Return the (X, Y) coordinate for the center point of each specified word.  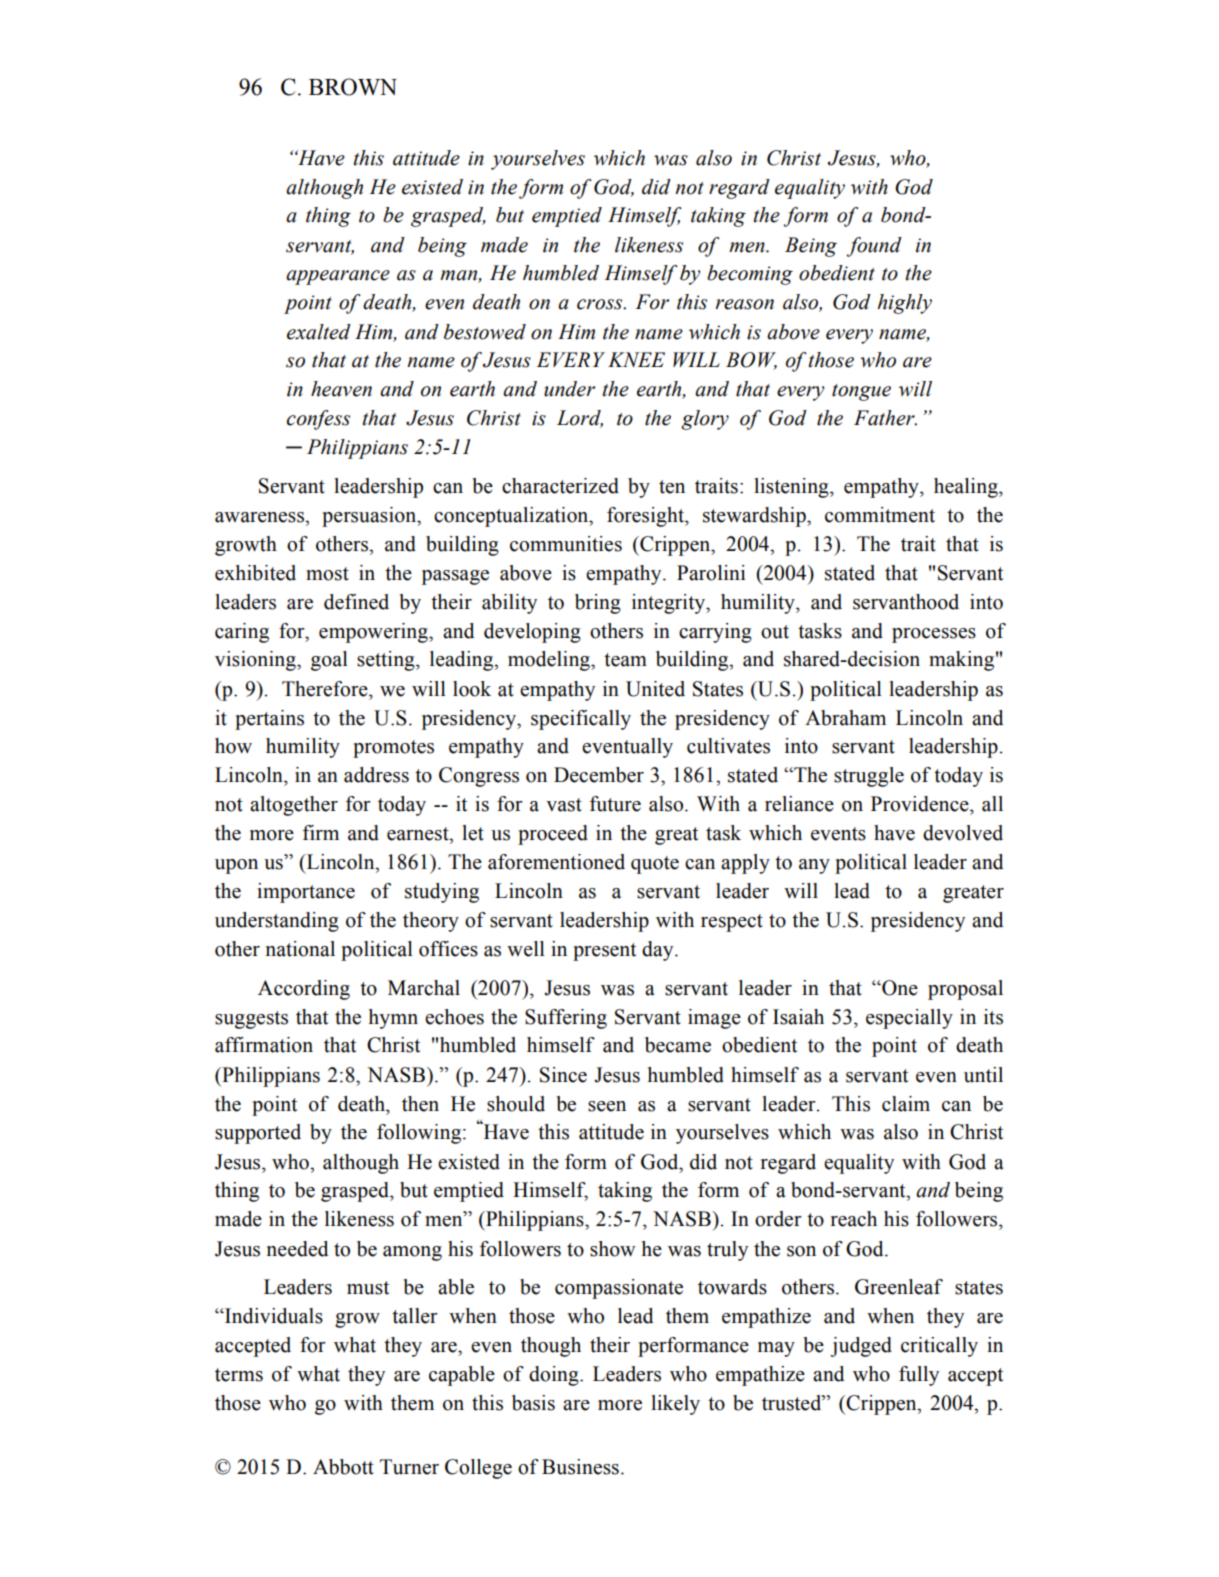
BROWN (353, 87)
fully (919, 1376)
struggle (869, 777)
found (874, 247)
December (599, 775)
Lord (580, 419)
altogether (294, 806)
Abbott (343, 1467)
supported (258, 1134)
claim (906, 1104)
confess (318, 420)
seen (607, 1106)
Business (580, 1467)
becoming (750, 275)
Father (885, 418)
